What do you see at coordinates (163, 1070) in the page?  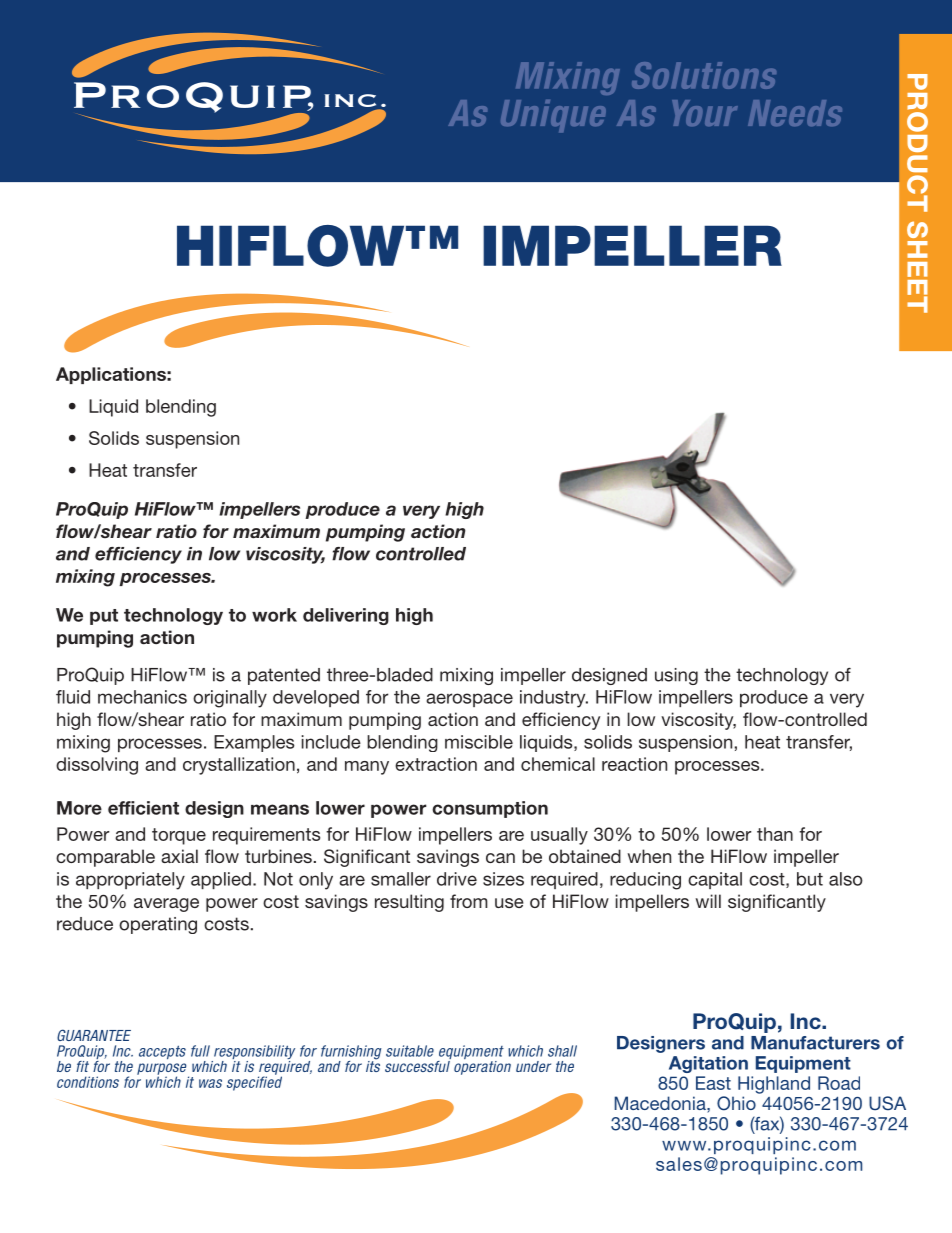 I see `purpose` at bounding box center [163, 1070].
